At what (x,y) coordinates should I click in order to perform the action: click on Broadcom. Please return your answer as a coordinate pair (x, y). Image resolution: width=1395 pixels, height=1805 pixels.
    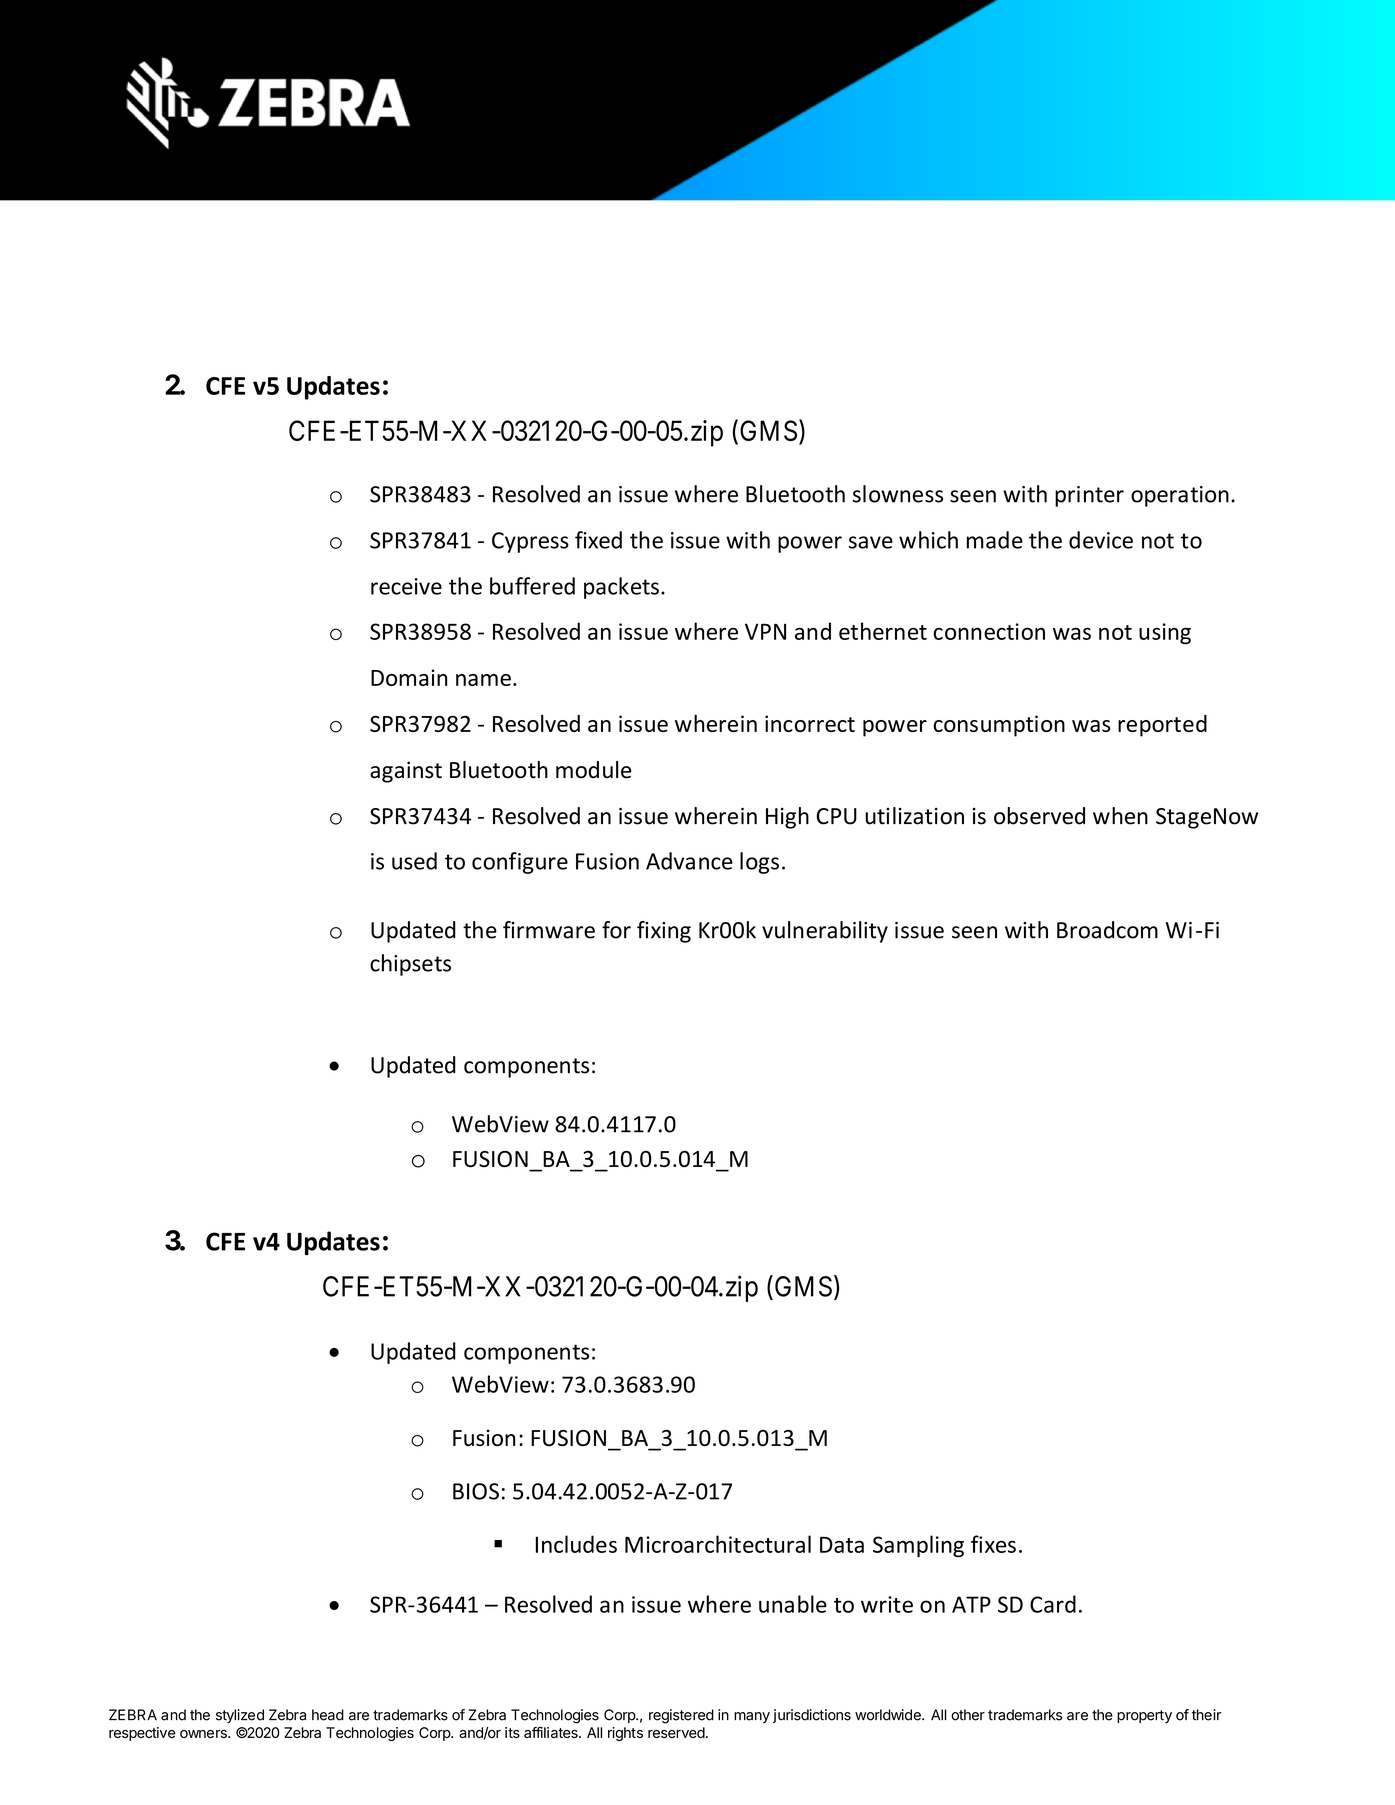
    Looking at the image, I should click on (1107, 930).
